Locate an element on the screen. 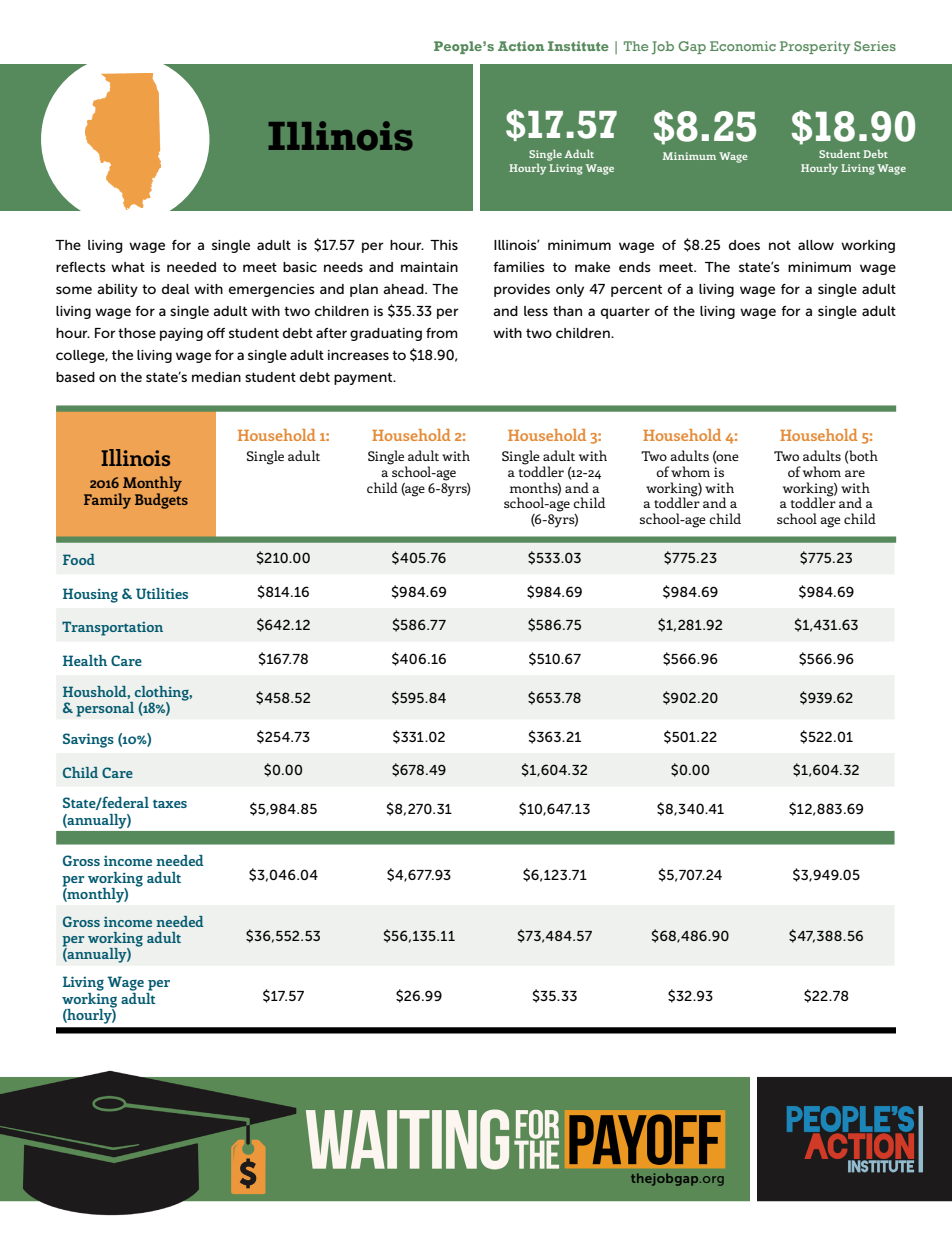 This screenshot has width=952, height=1233. deal is located at coordinates (176, 289).
